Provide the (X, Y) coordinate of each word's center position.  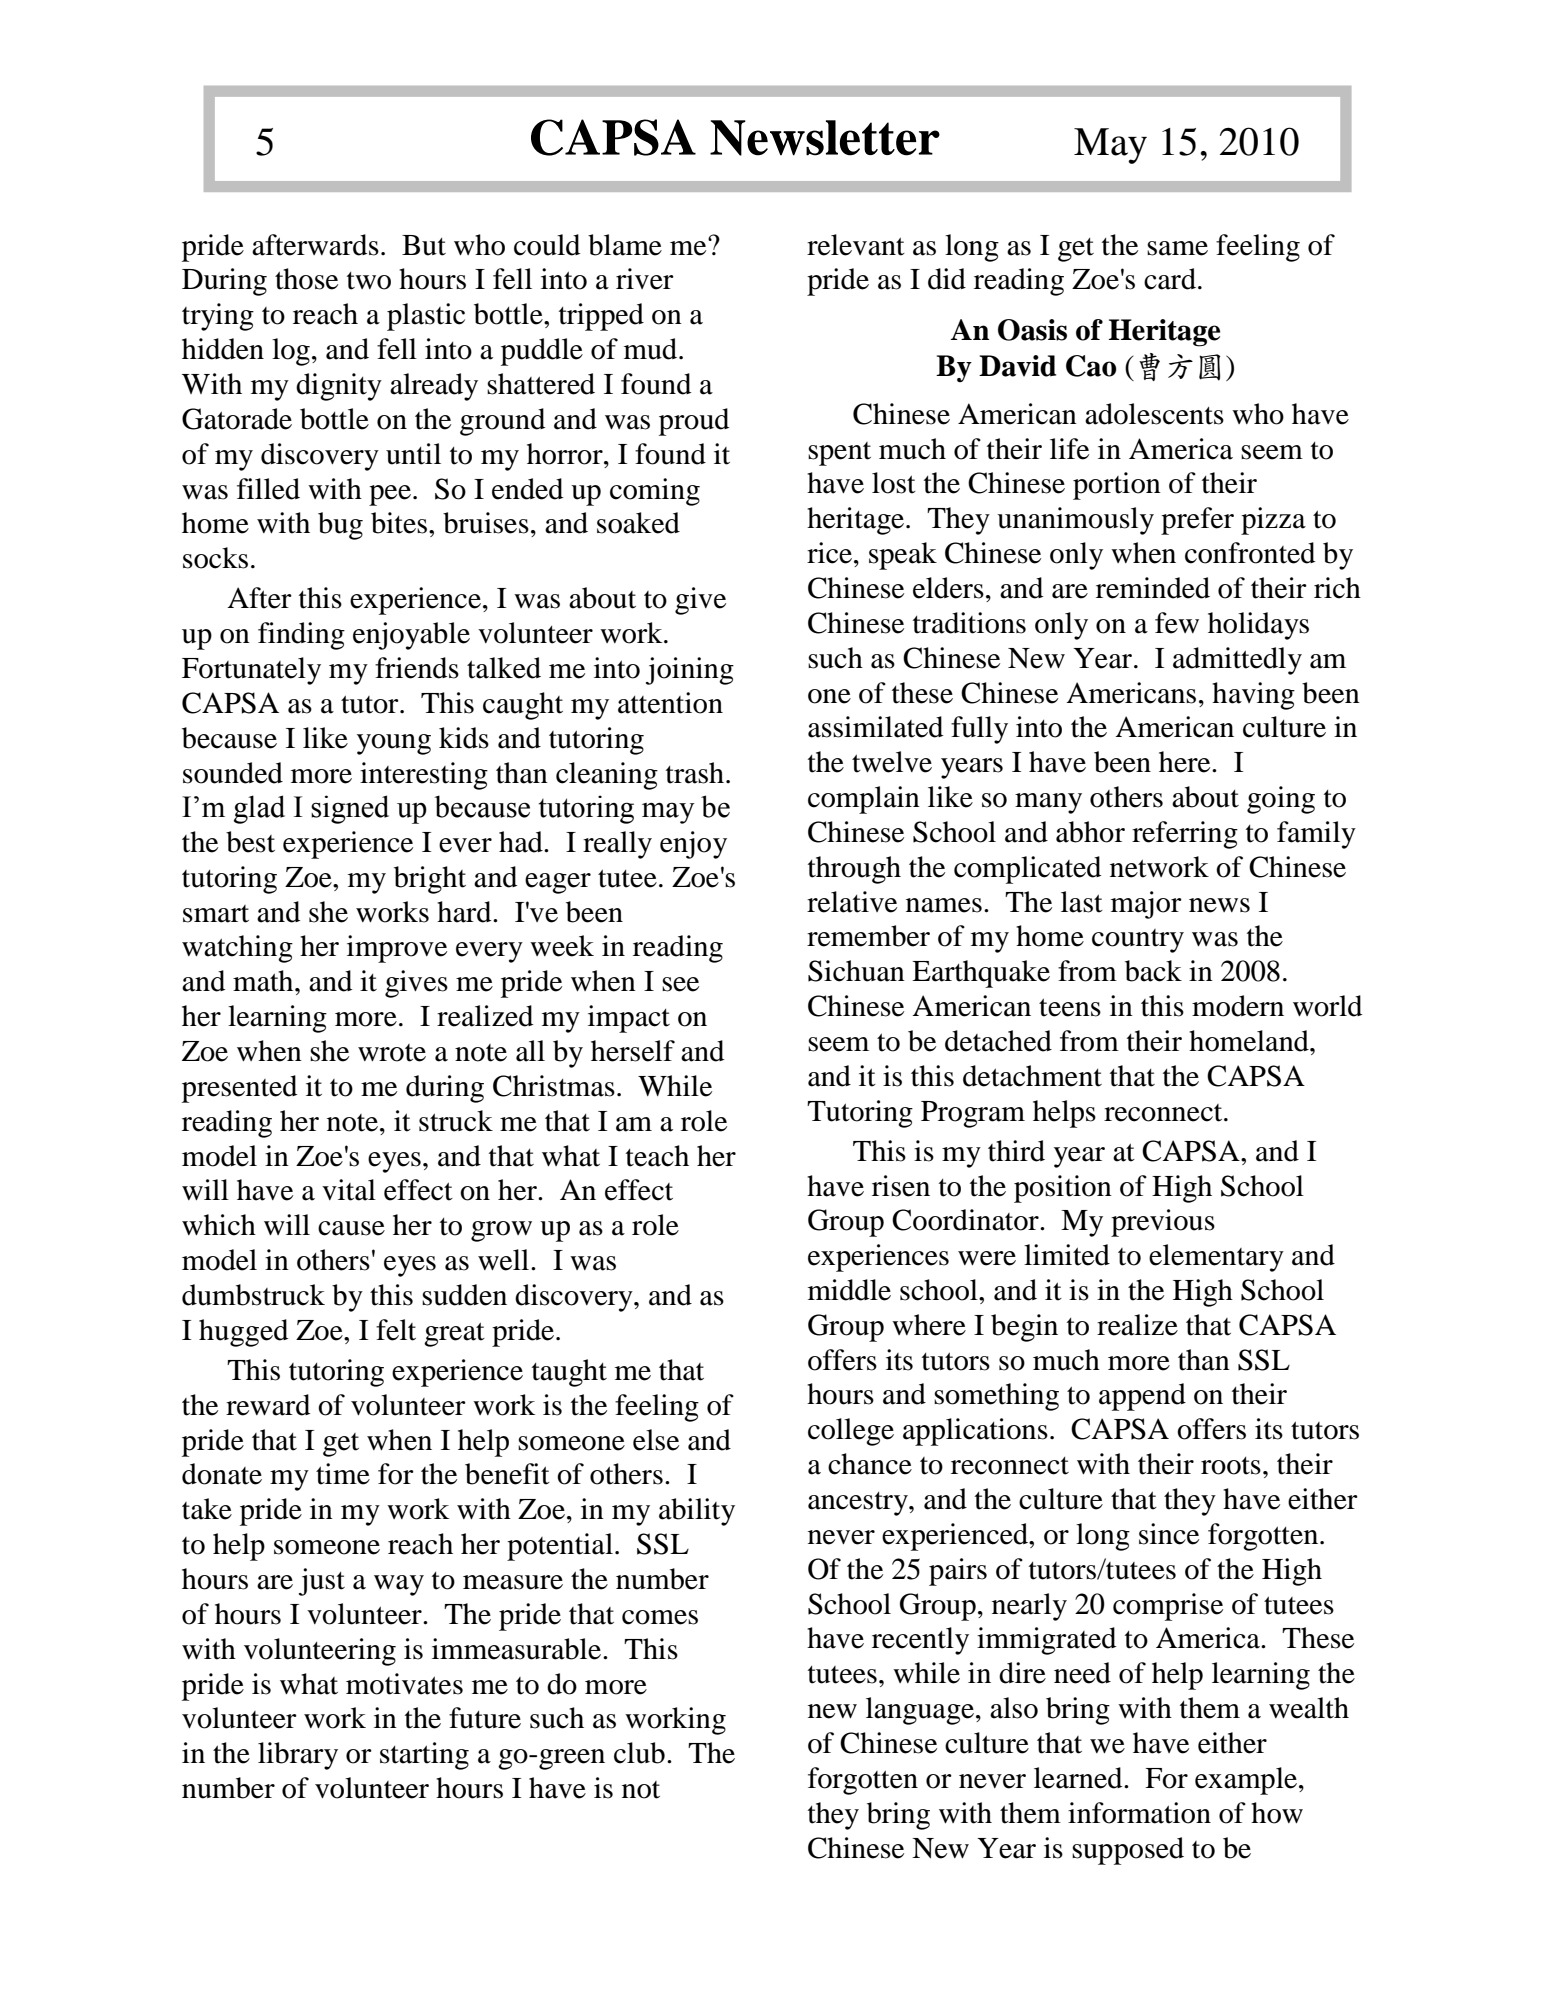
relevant (856, 245)
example (1247, 1781)
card (1170, 279)
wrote (392, 1053)
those (306, 279)
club (639, 1753)
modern (1238, 1006)
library (298, 1756)
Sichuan (856, 971)
